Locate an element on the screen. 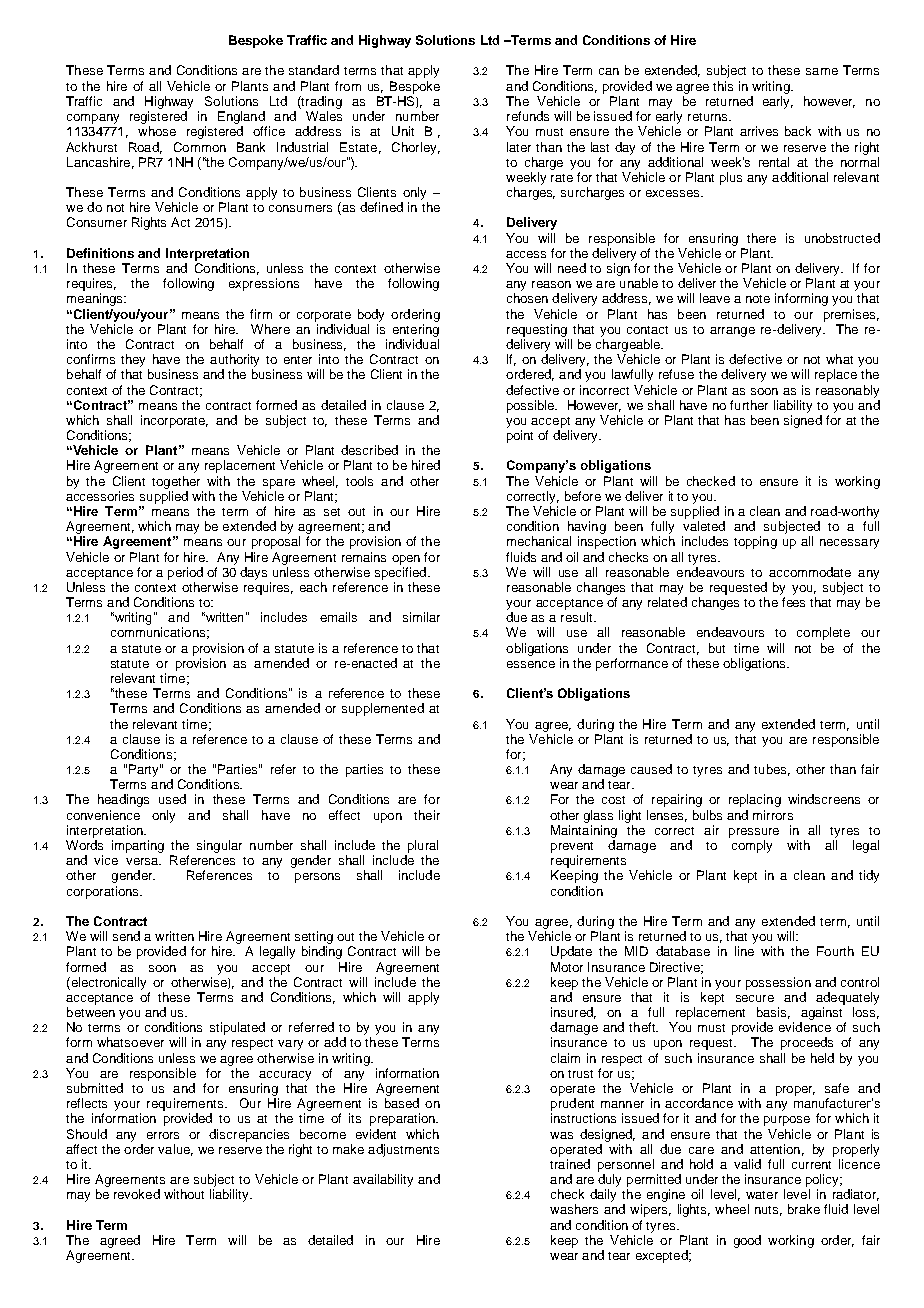 The width and height of the screenshot is (924, 1308). imparting is located at coordinates (138, 846).
